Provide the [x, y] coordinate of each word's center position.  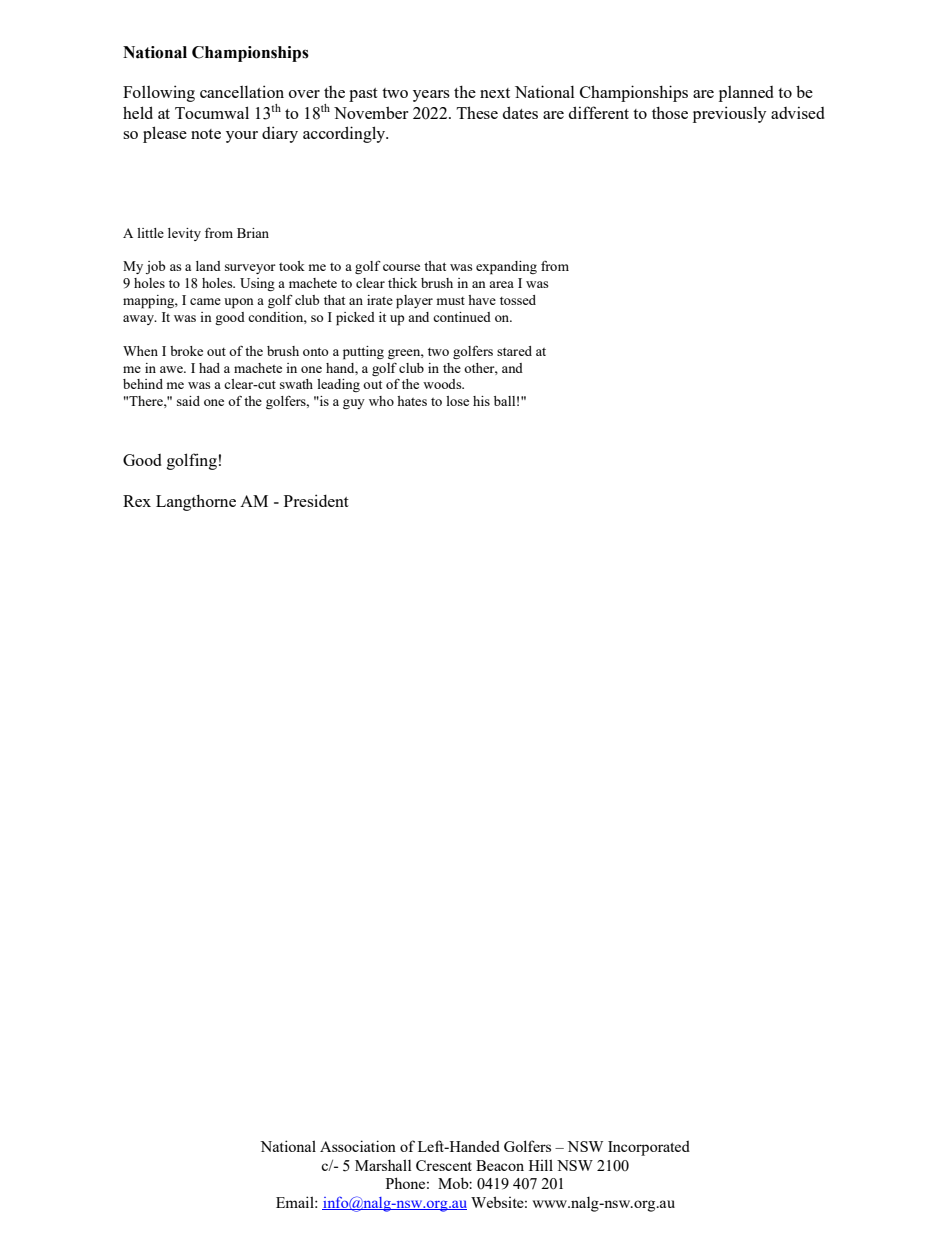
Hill [541, 1165]
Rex [137, 501]
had [209, 368]
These [477, 112]
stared [514, 351]
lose [457, 401]
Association [358, 1146]
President [316, 500]
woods [443, 384]
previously [729, 114]
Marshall [383, 1165]
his [481, 401]
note [206, 134]
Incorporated [649, 1148]
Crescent [444, 1165]
